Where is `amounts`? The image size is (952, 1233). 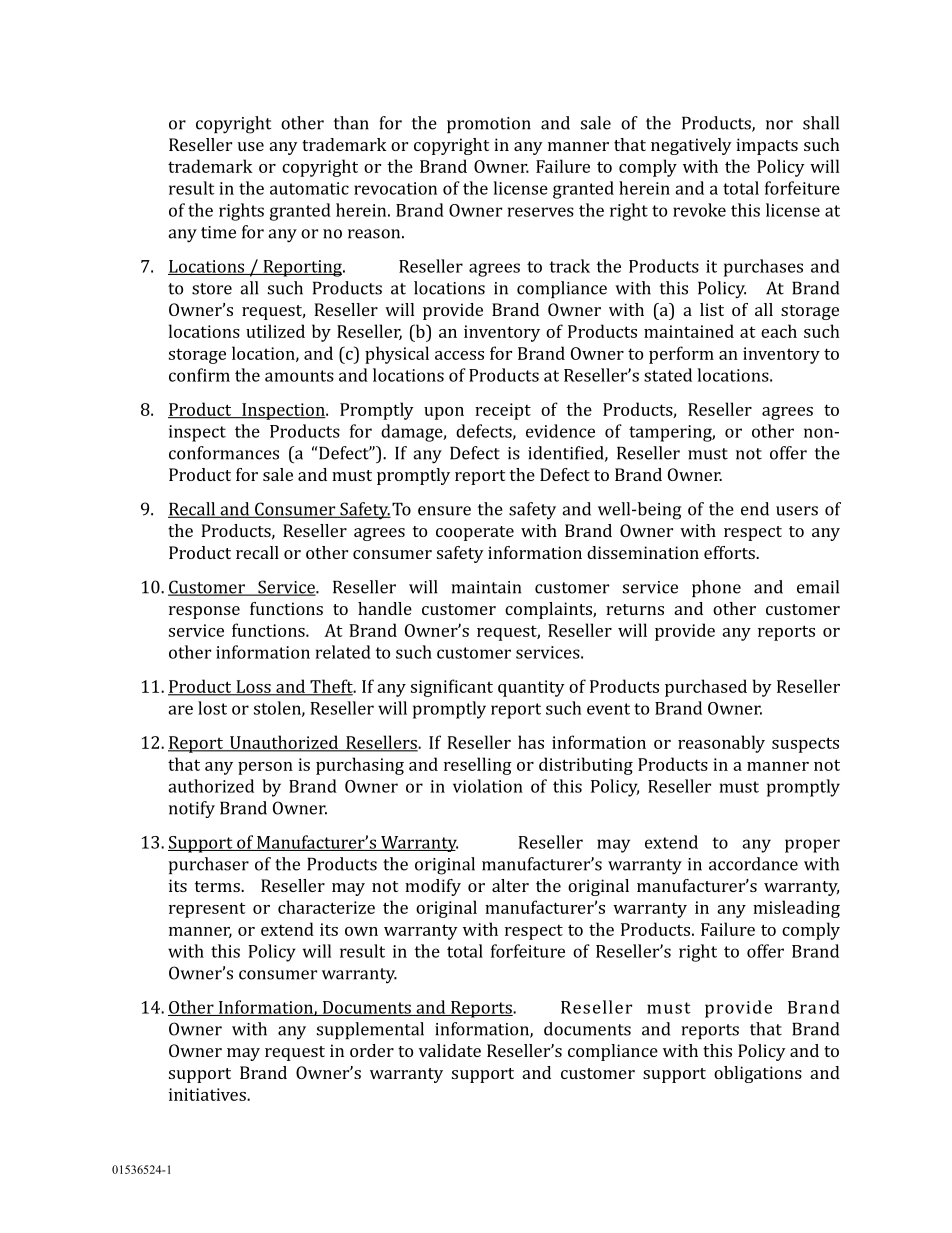 amounts is located at coordinates (299, 376).
